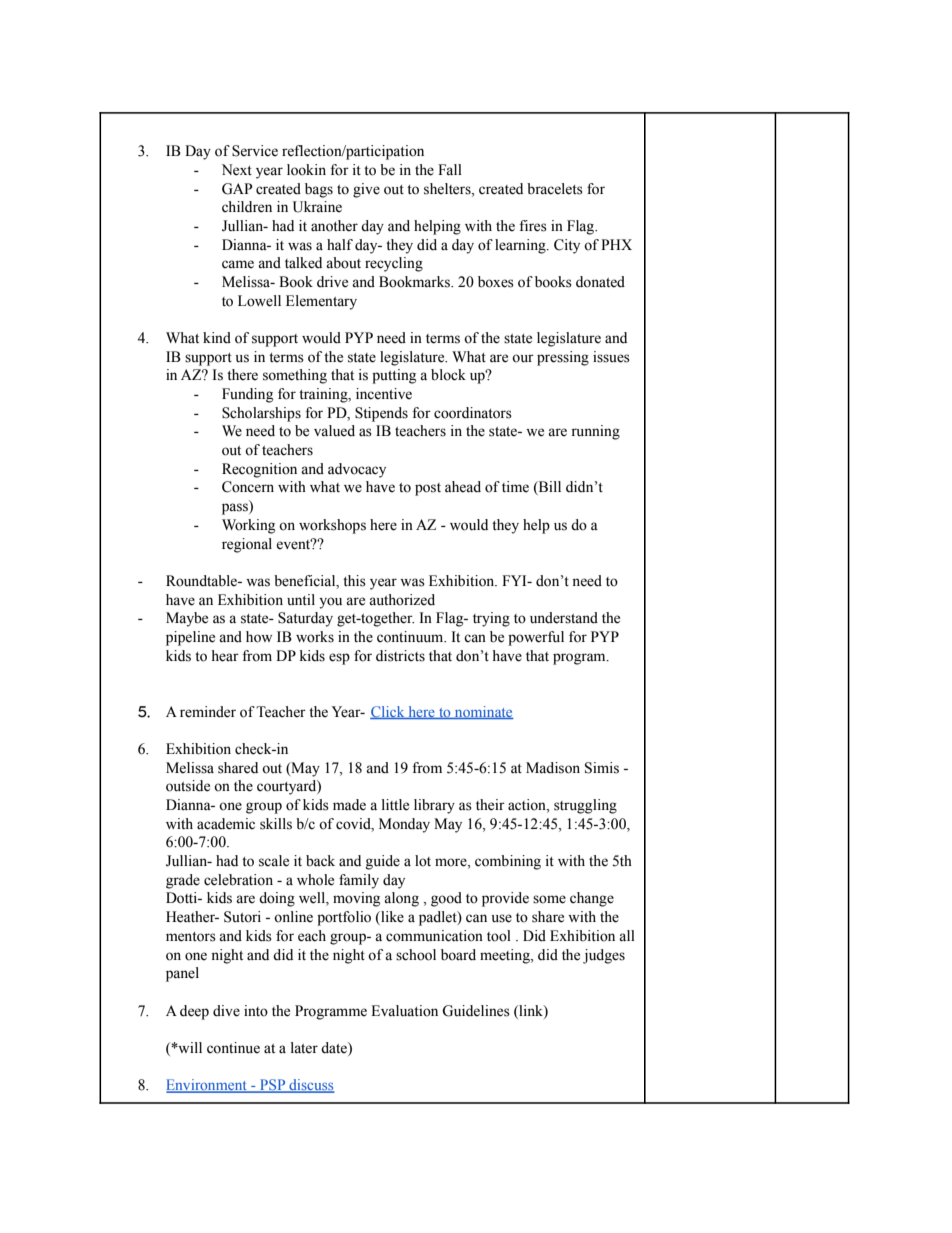 The image size is (952, 1233). What do you see at coordinates (402, 600) in the screenshot?
I see `authorized` at bounding box center [402, 600].
